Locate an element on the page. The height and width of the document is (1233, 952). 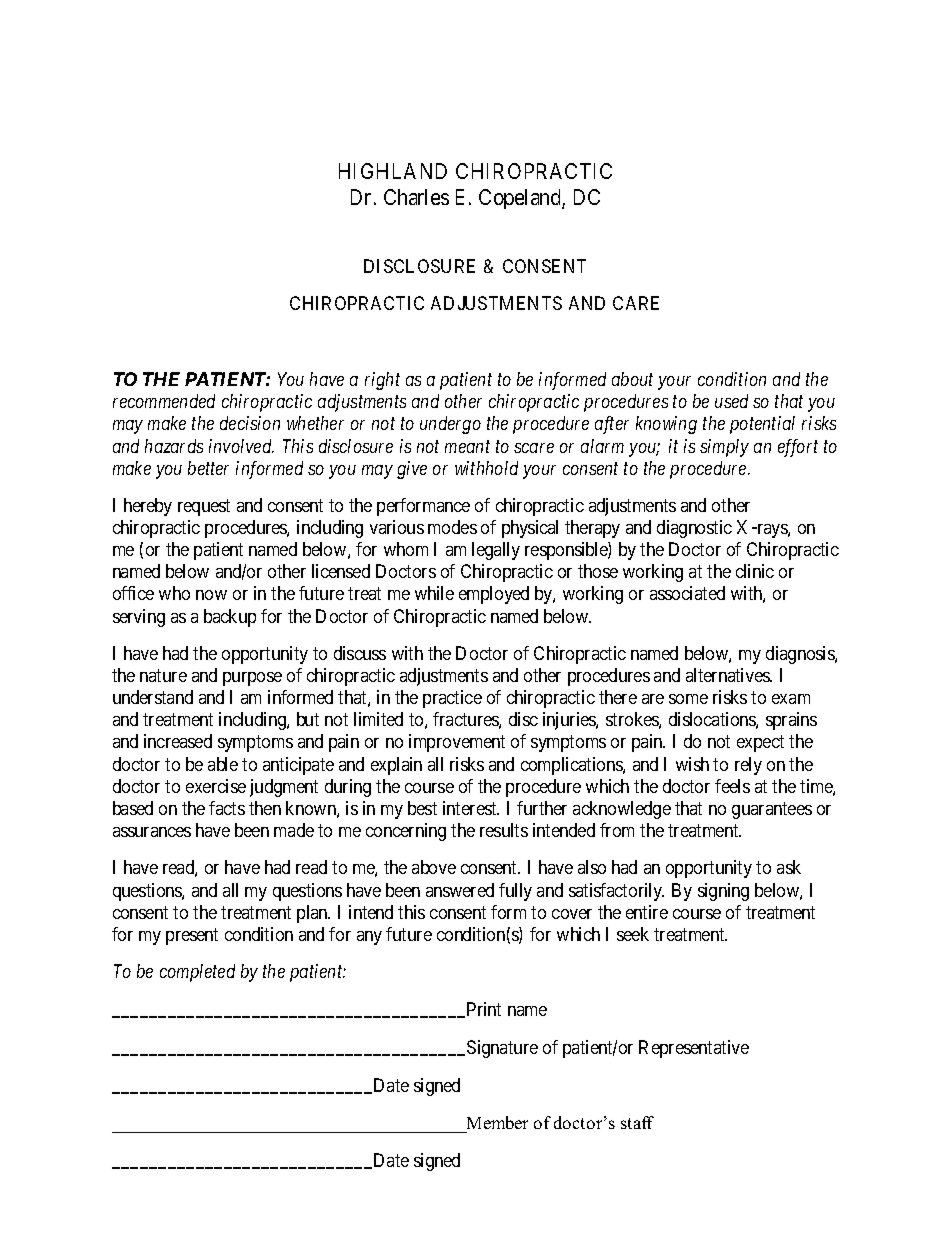
practice is located at coordinates (452, 699).
